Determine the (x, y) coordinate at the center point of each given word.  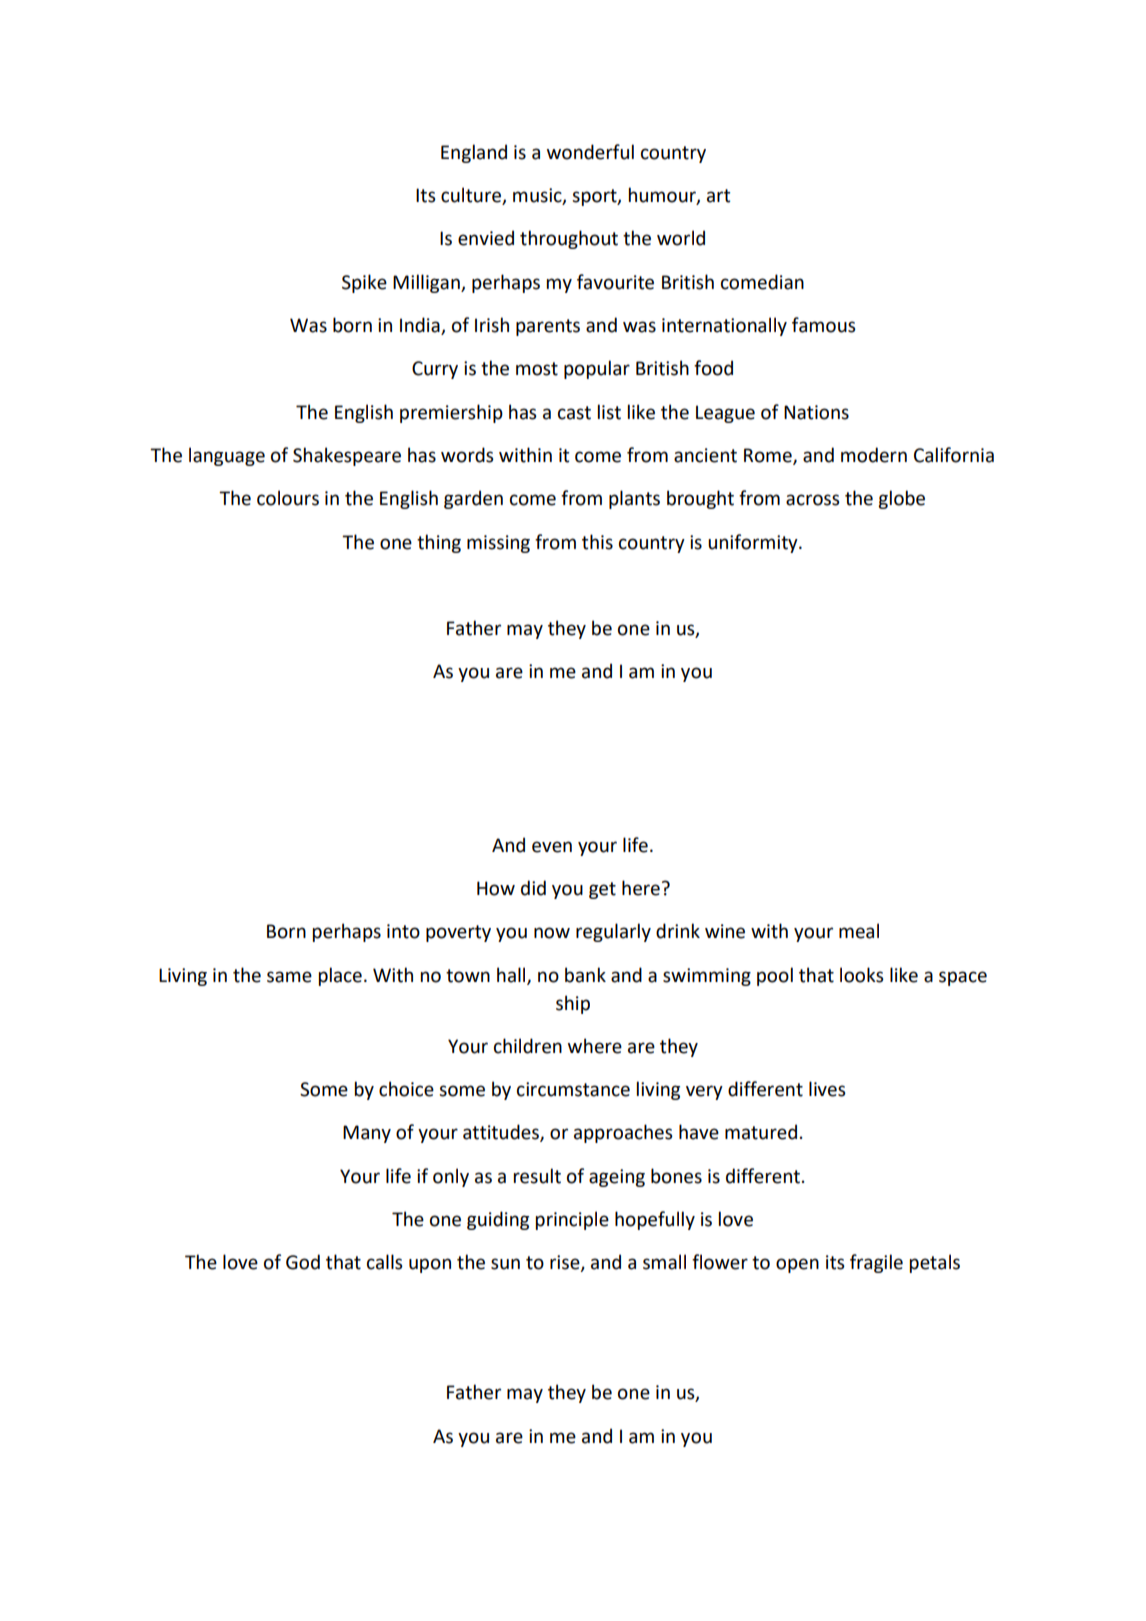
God (303, 1262)
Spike (364, 283)
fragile (876, 1263)
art (718, 196)
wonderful (590, 152)
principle (572, 1220)
